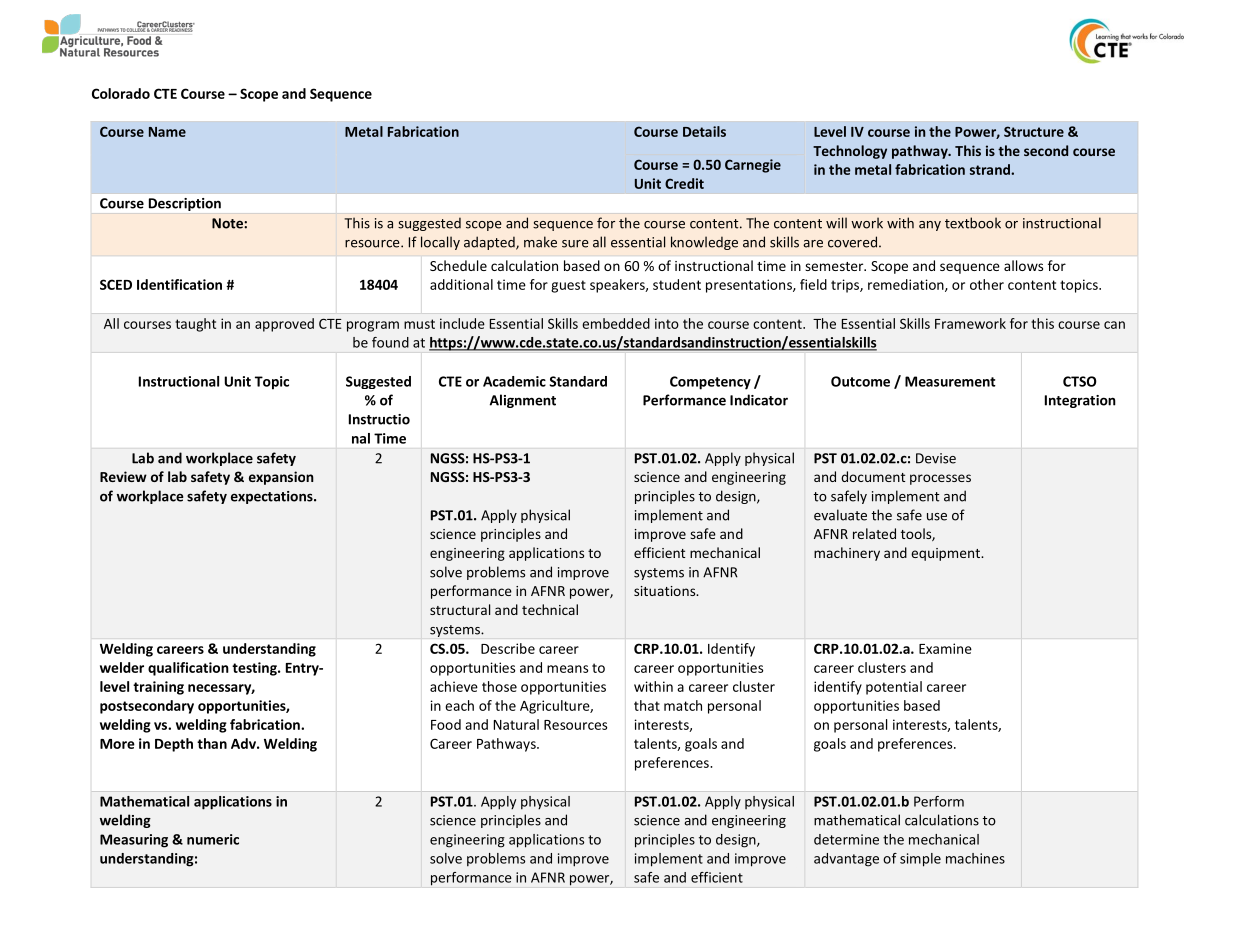  I want to click on Structure, so click(1034, 131).
